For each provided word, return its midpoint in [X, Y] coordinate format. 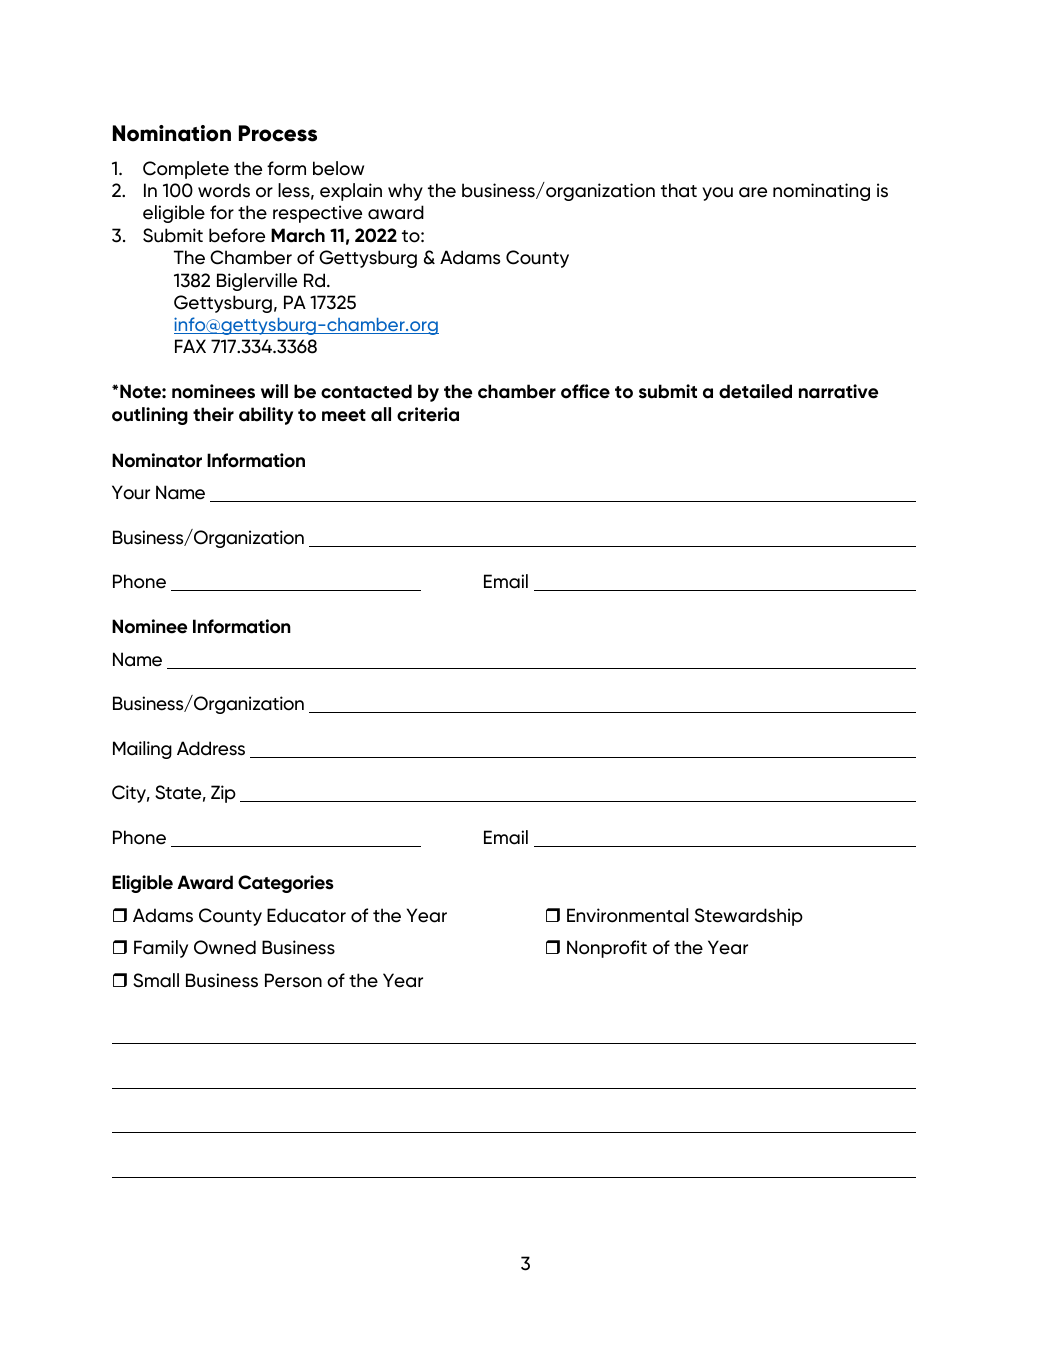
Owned [225, 947]
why [405, 192]
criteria [428, 414]
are [753, 192]
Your [131, 492]
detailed [755, 391]
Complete [186, 170]
